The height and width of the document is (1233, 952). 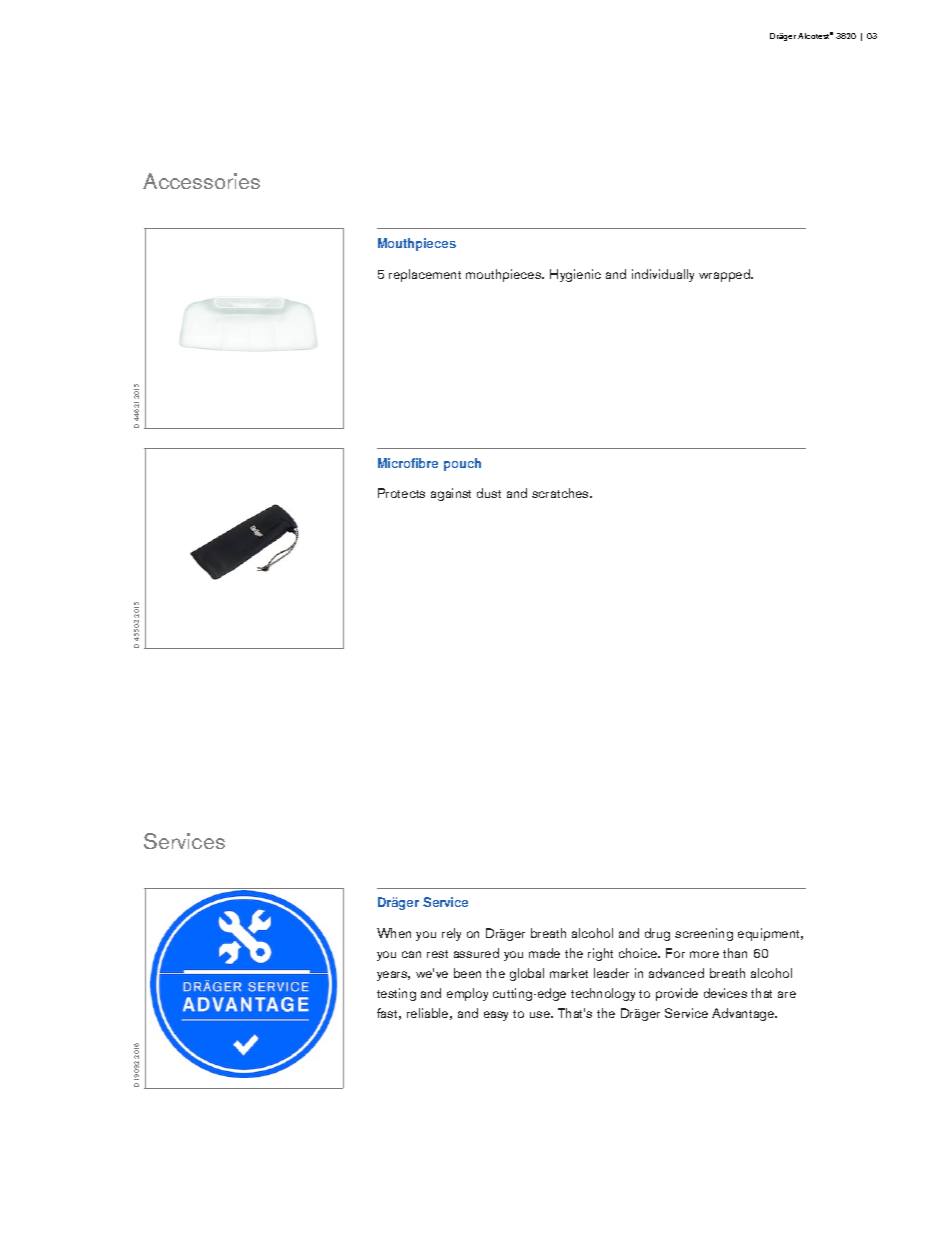 What do you see at coordinates (451, 934) in the document?
I see `rely` at bounding box center [451, 934].
